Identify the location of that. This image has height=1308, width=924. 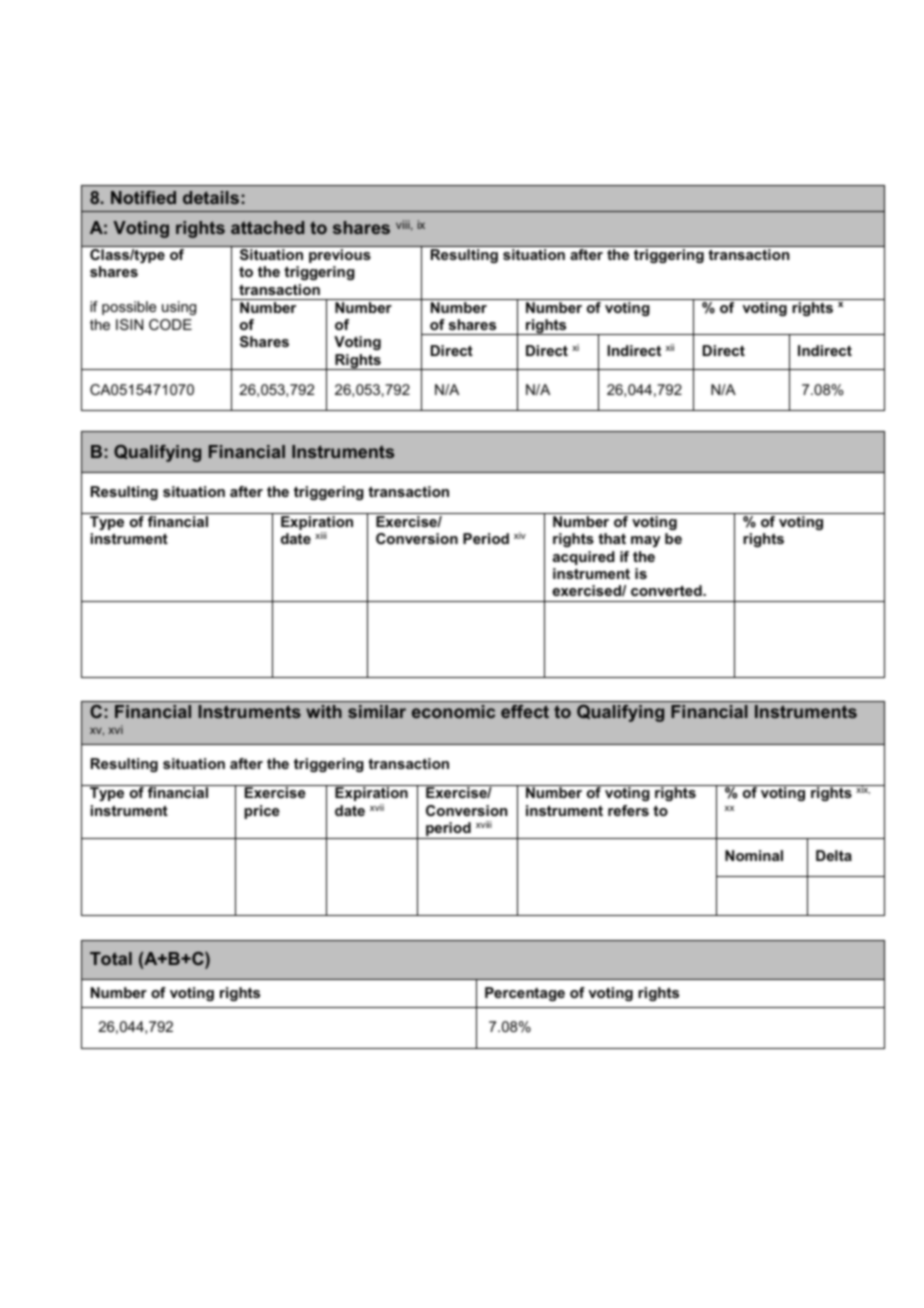
(612, 538).
